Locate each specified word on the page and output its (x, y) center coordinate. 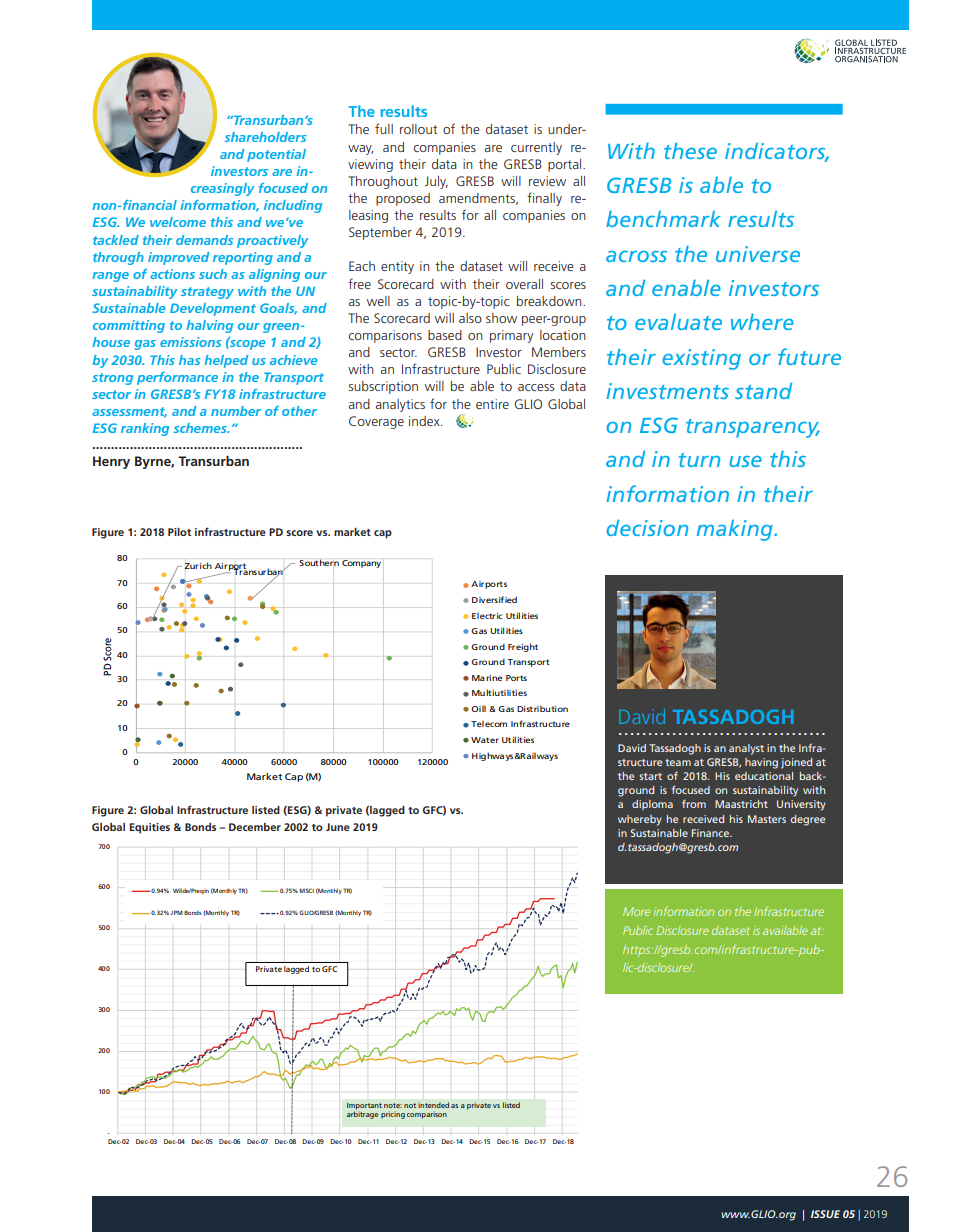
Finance (711, 833)
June (338, 827)
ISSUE (825, 1214)
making (736, 530)
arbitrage (362, 1114)
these (690, 151)
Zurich (198, 565)
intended (433, 1105)
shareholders (266, 137)
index (425, 421)
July (436, 182)
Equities (150, 828)
